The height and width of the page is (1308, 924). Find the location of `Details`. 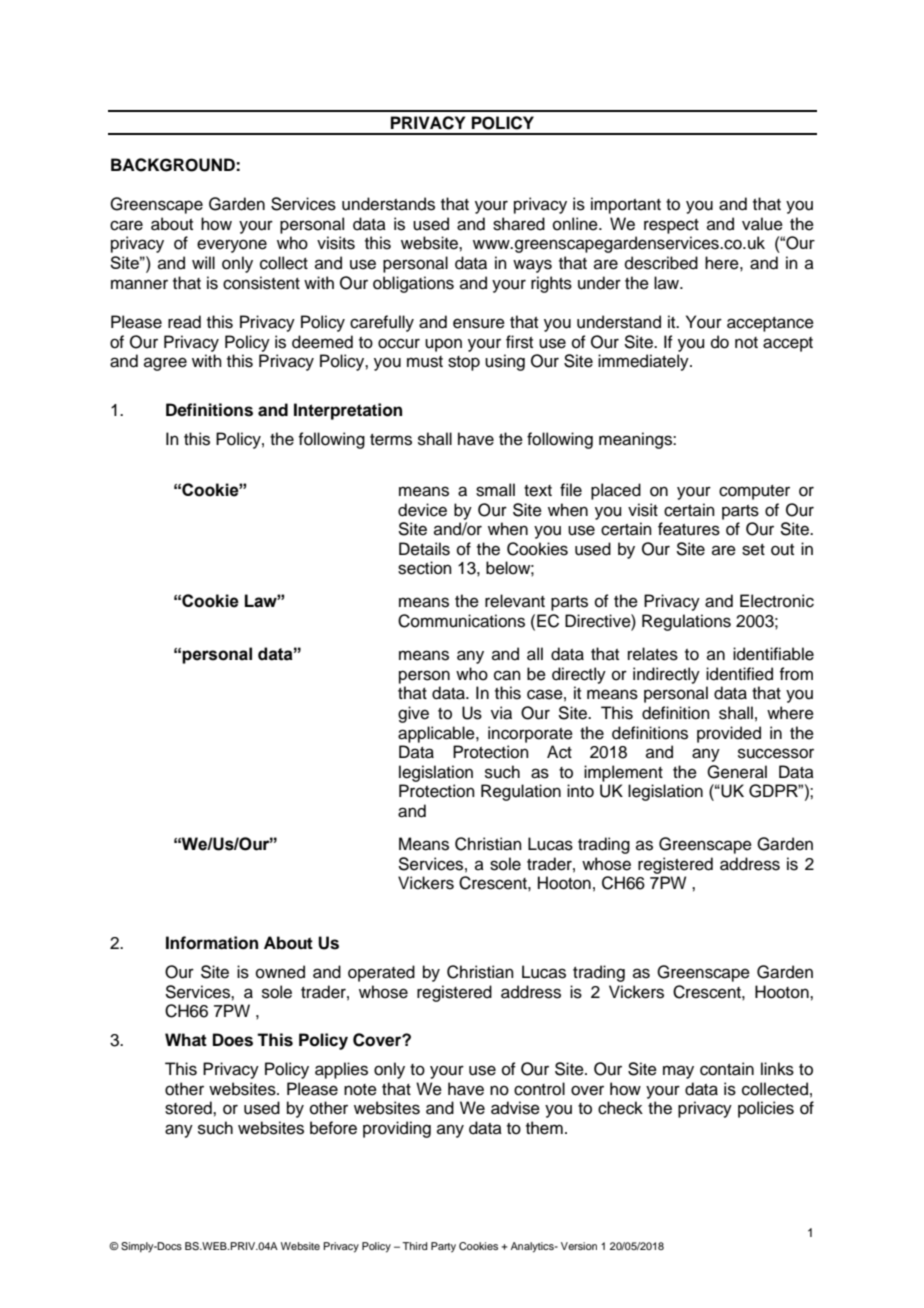

Details is located at coordinates (424, 549).
